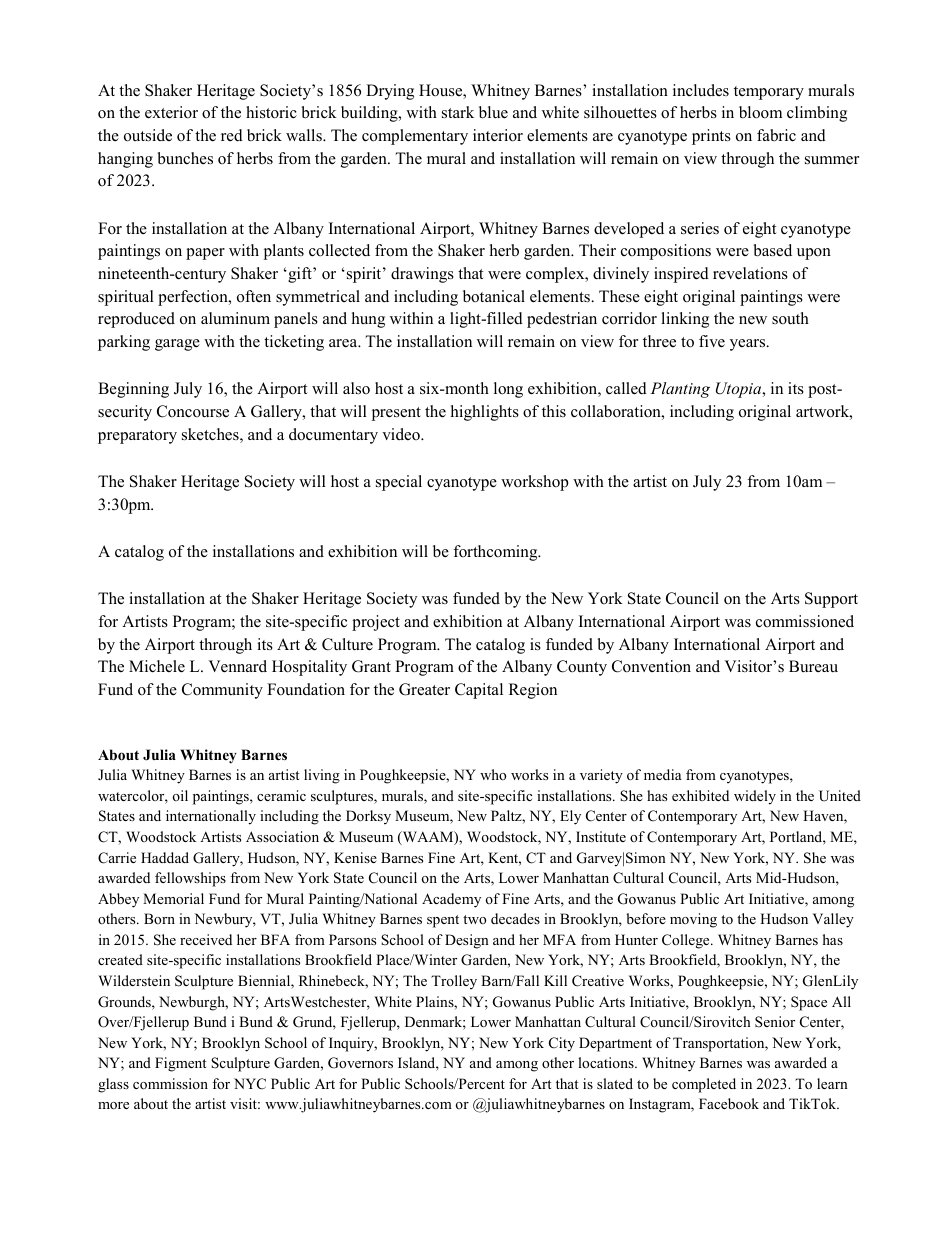 Image resolution: width=952 pixels, height=1233 pixels. I want to click on exterior, so click(171, 112).
